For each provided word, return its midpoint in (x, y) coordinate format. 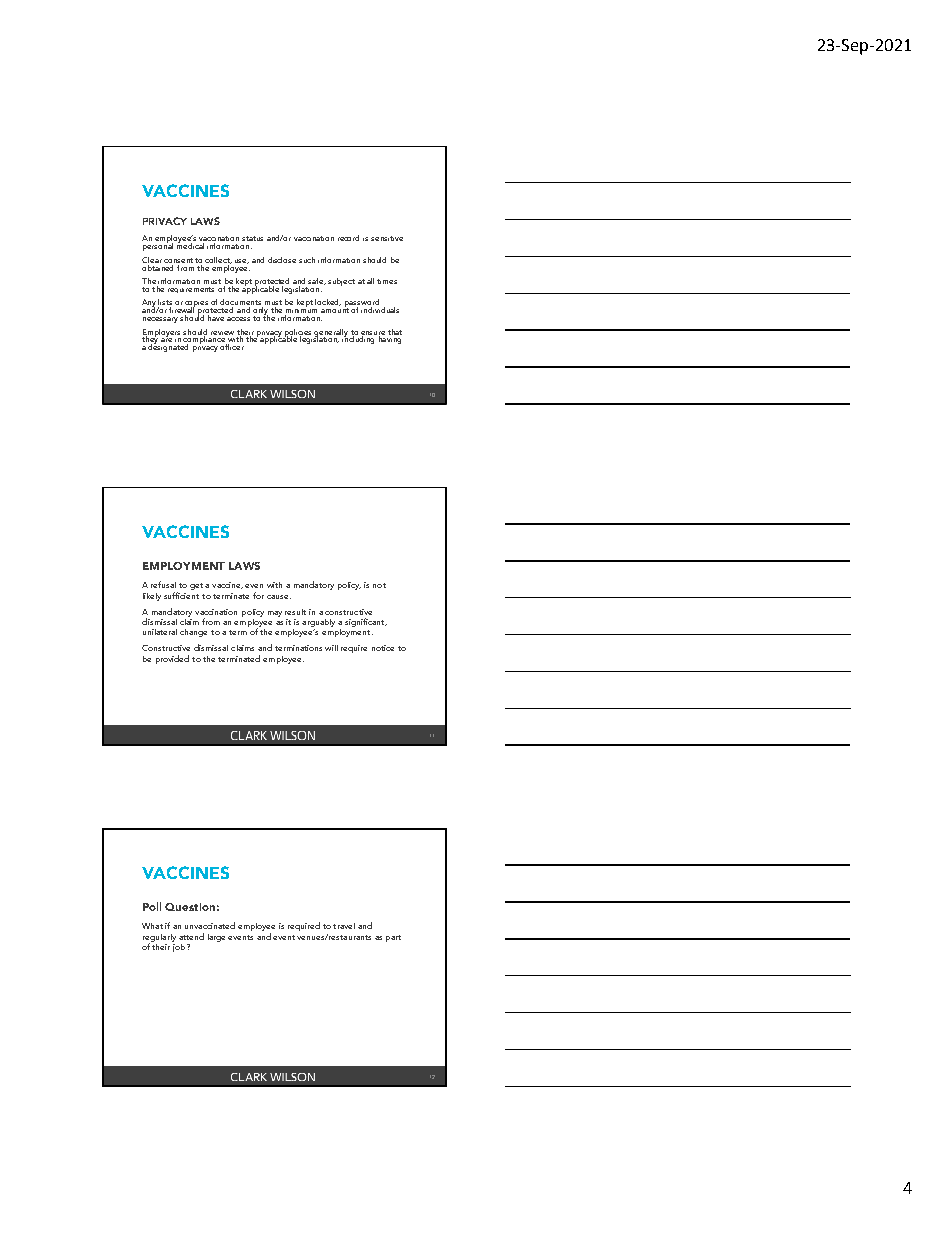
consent (178, 260)
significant (366, 622)
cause (279, 597)
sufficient (181, 594)
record (348, 238)
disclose (282, 260)
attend (191, 936)
